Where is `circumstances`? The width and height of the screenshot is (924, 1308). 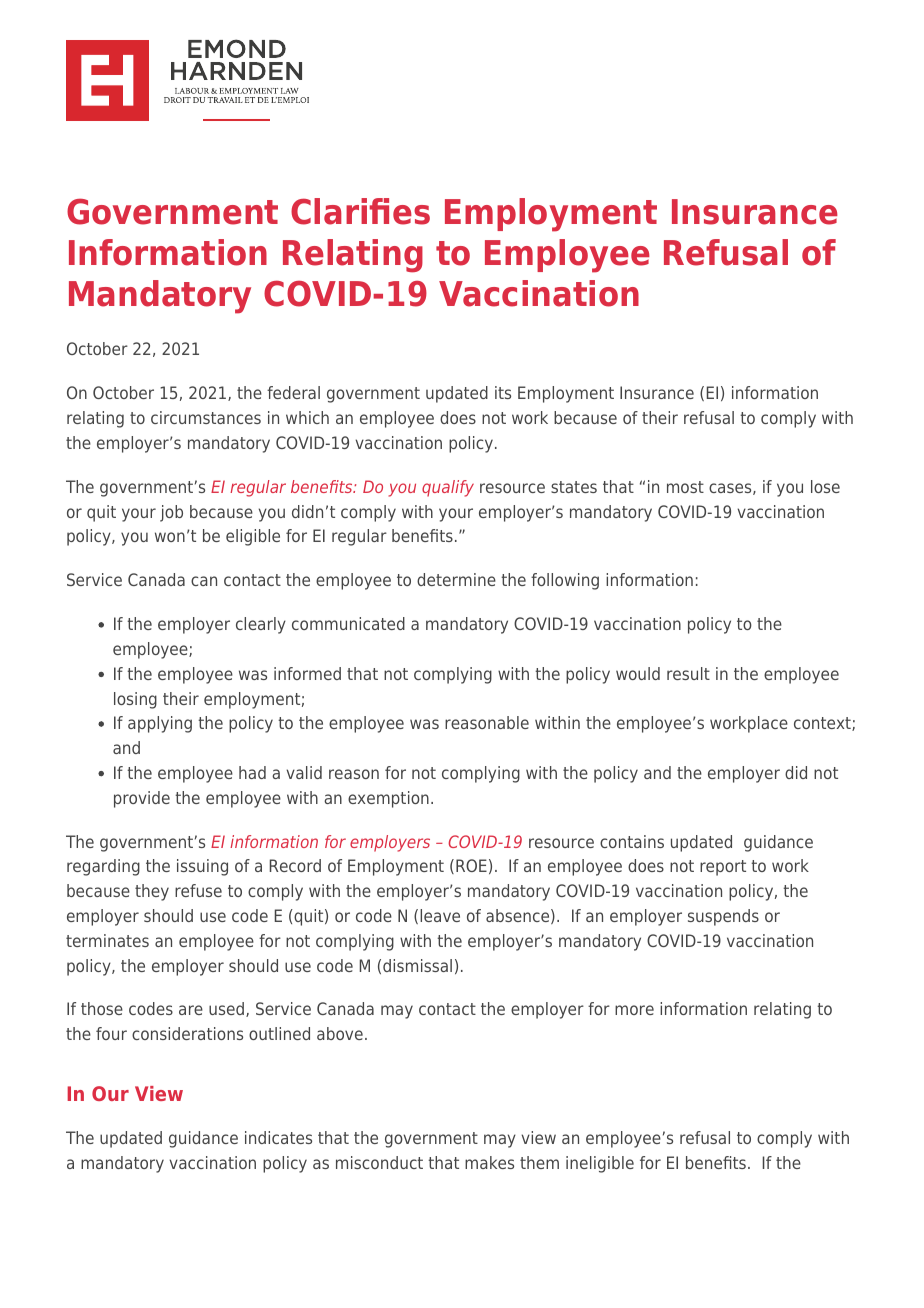
circumstances is located at coordinates (206, 417).
